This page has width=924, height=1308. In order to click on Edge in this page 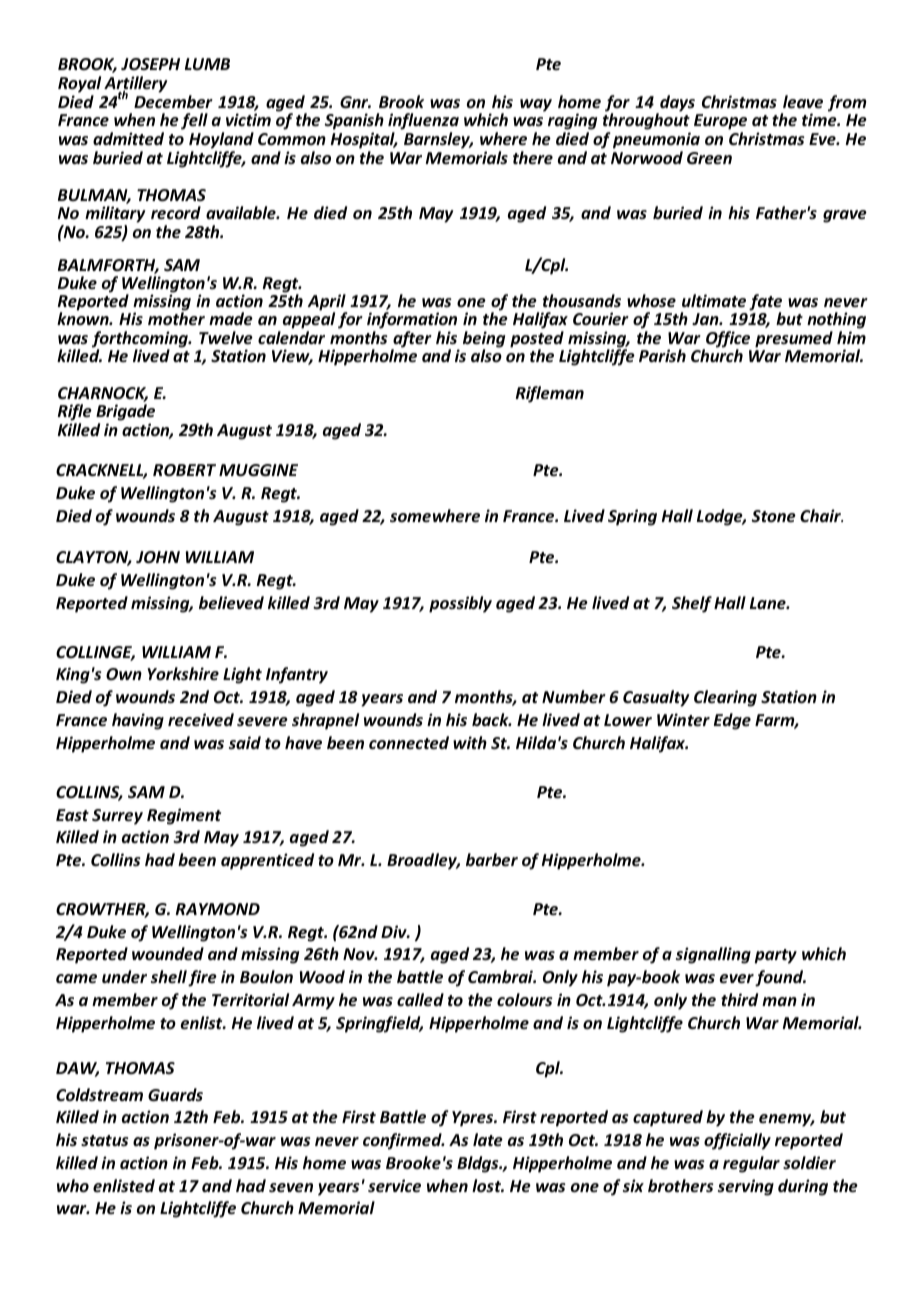, I will do `click(732, 721)`.
